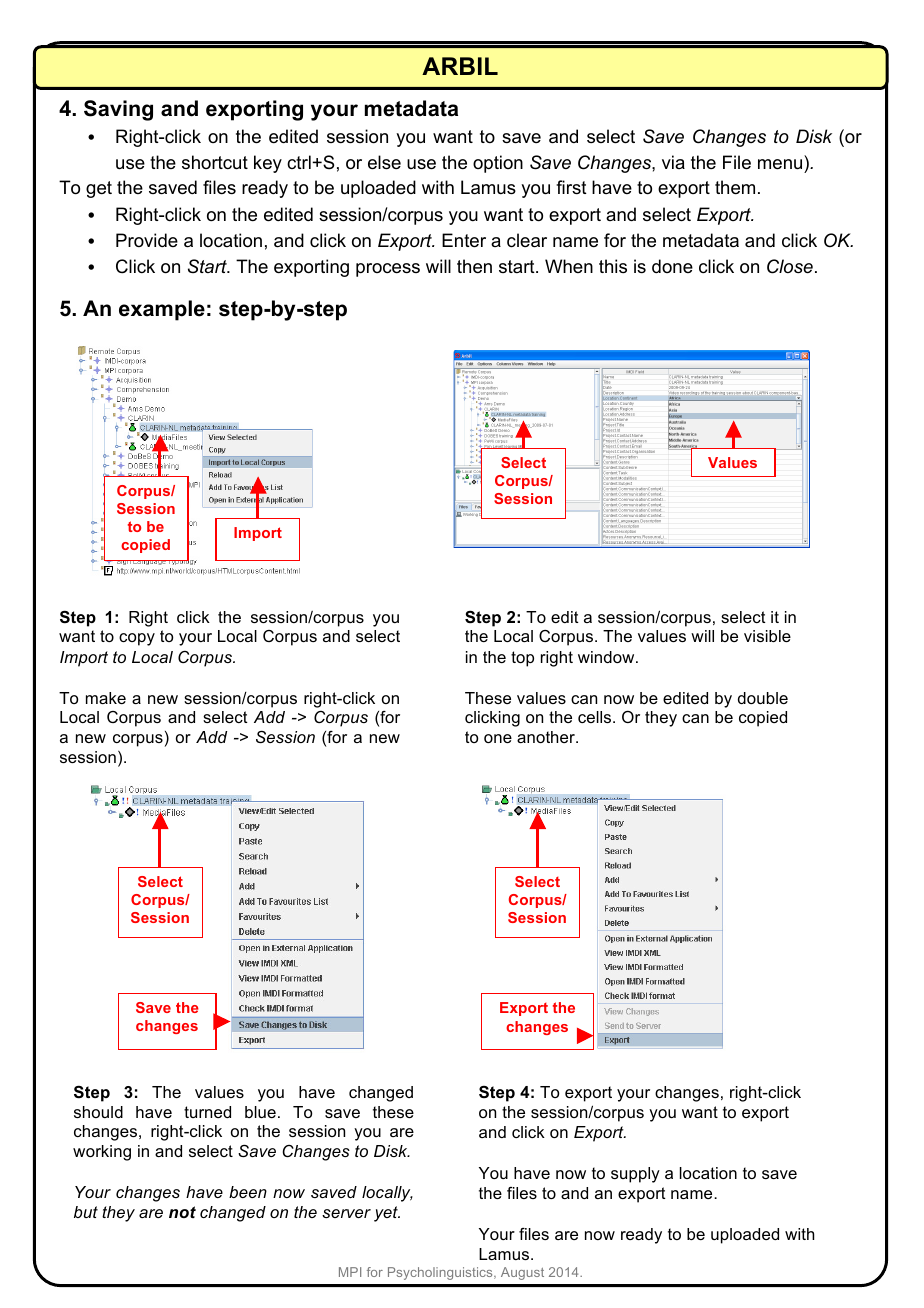 This screenshot has height=1308, width=924. What do you see at coordinates (384, 162) in the screenshot?
I see `else` at bounding box center [384, 162].
